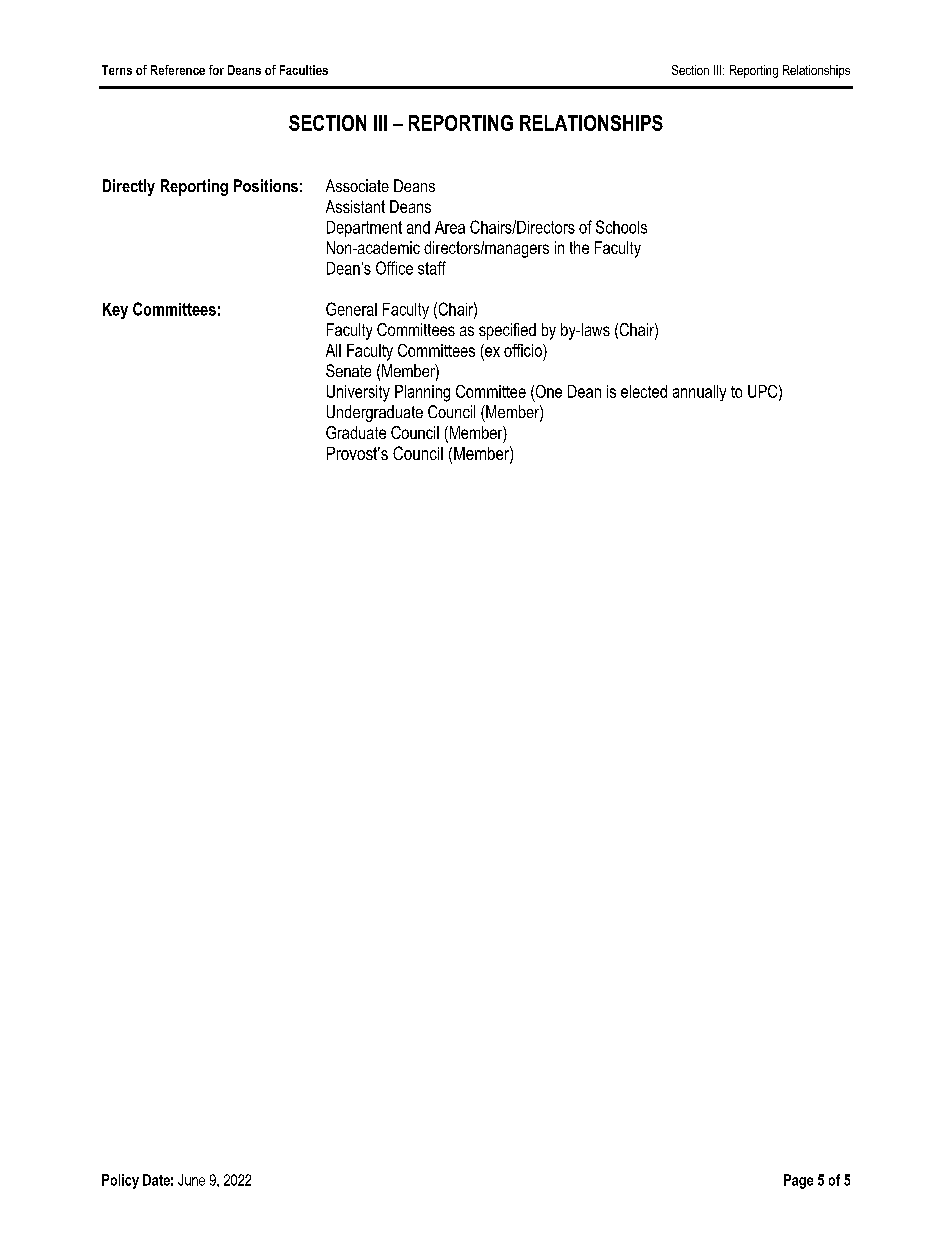 This document has height=1233, width=952. Describe the element at coordinates (357, 185) in the document. I see `Associate` at that location.
